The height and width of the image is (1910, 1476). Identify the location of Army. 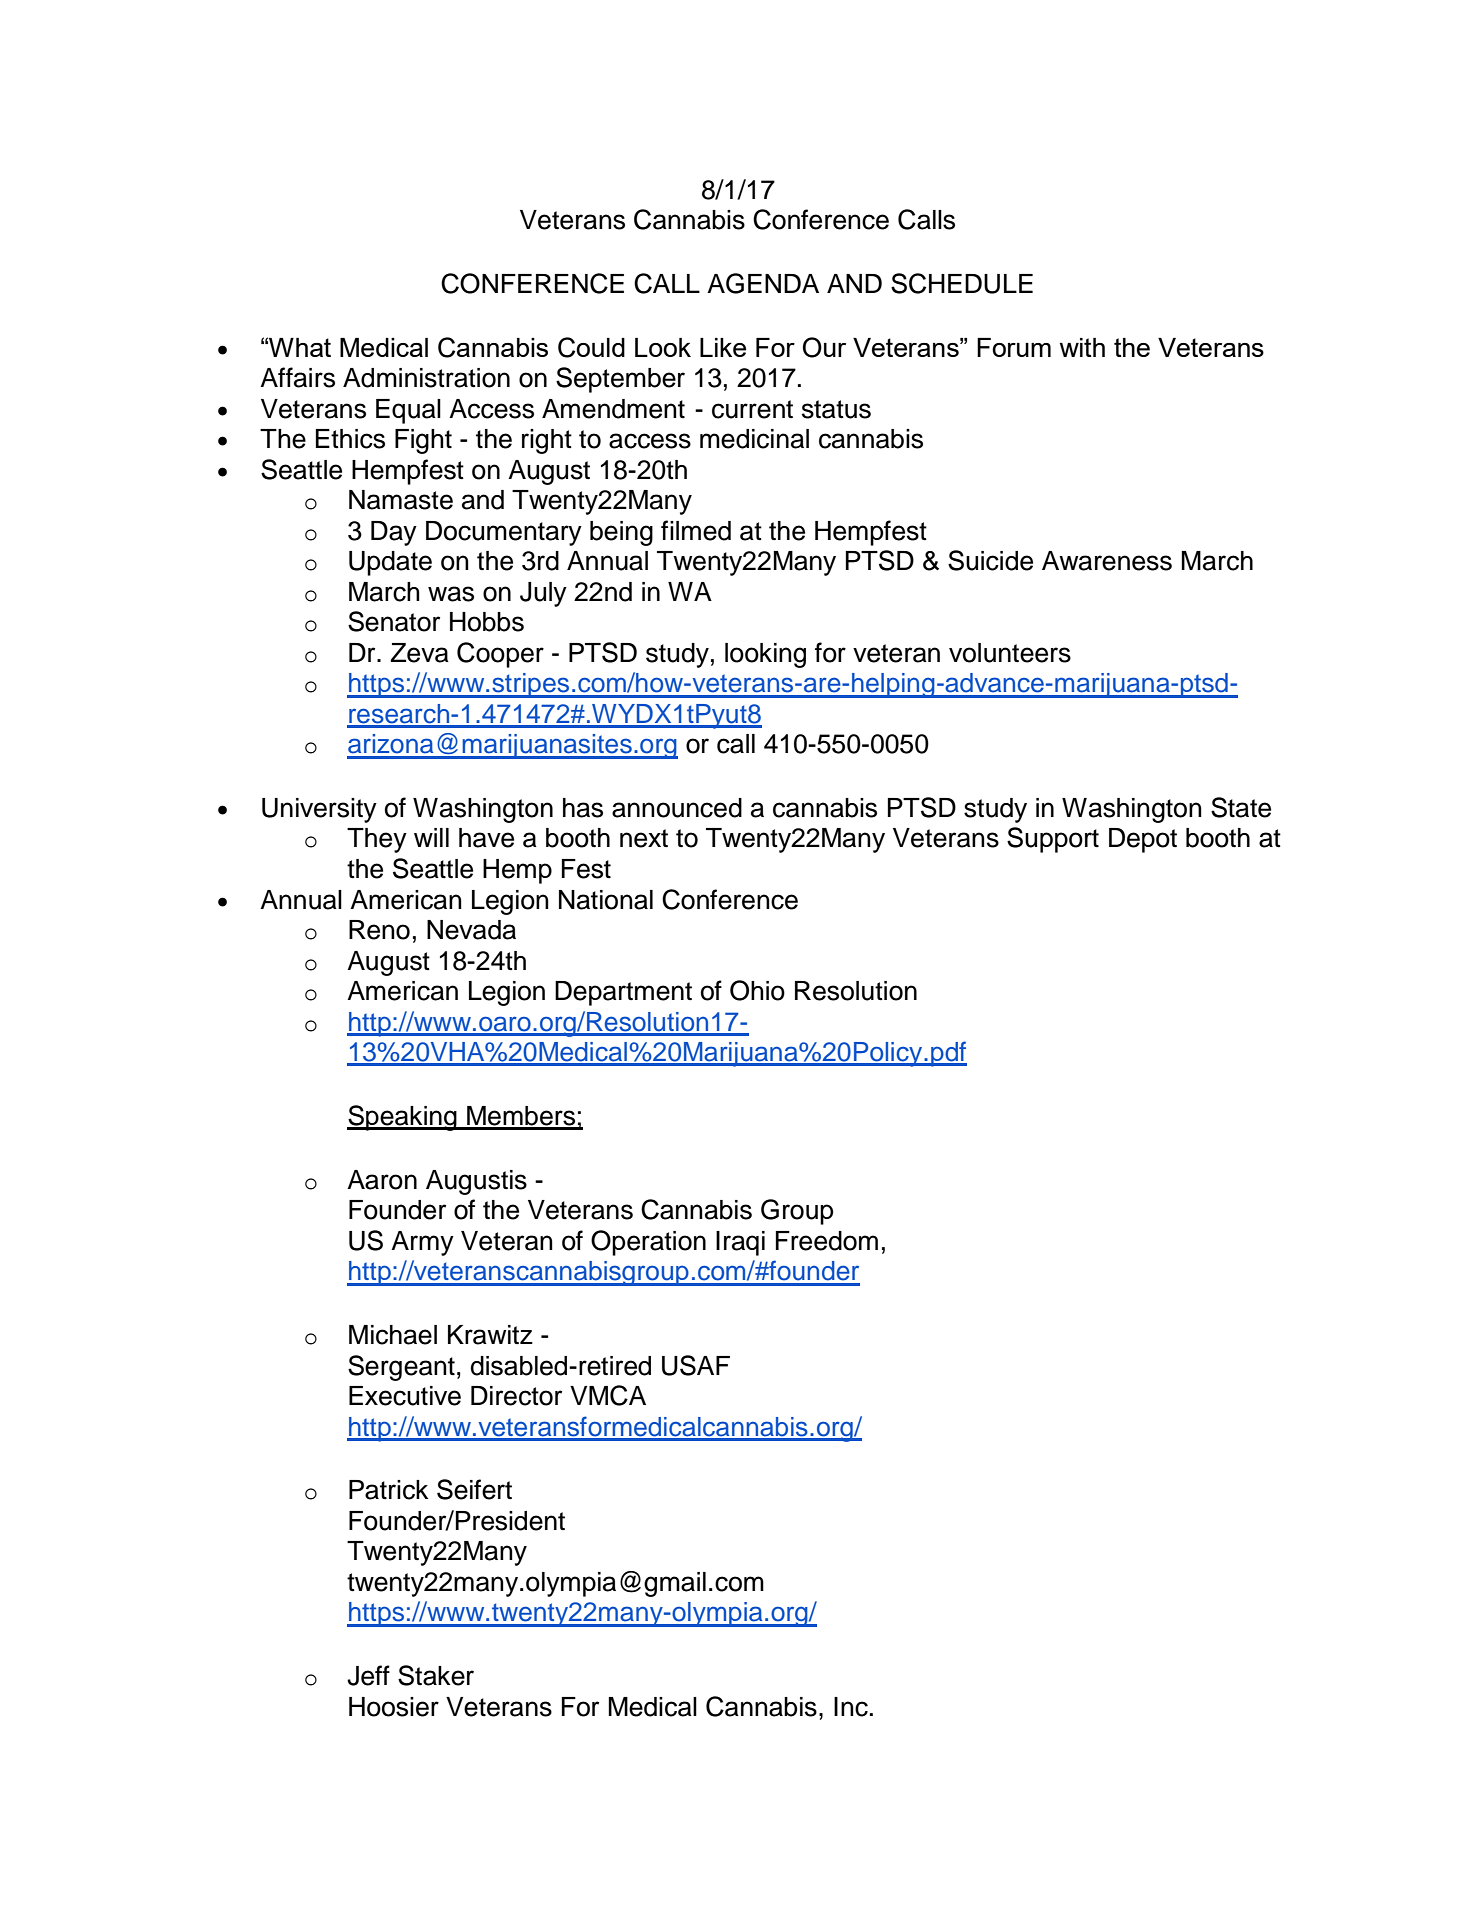
(422, 1243).
